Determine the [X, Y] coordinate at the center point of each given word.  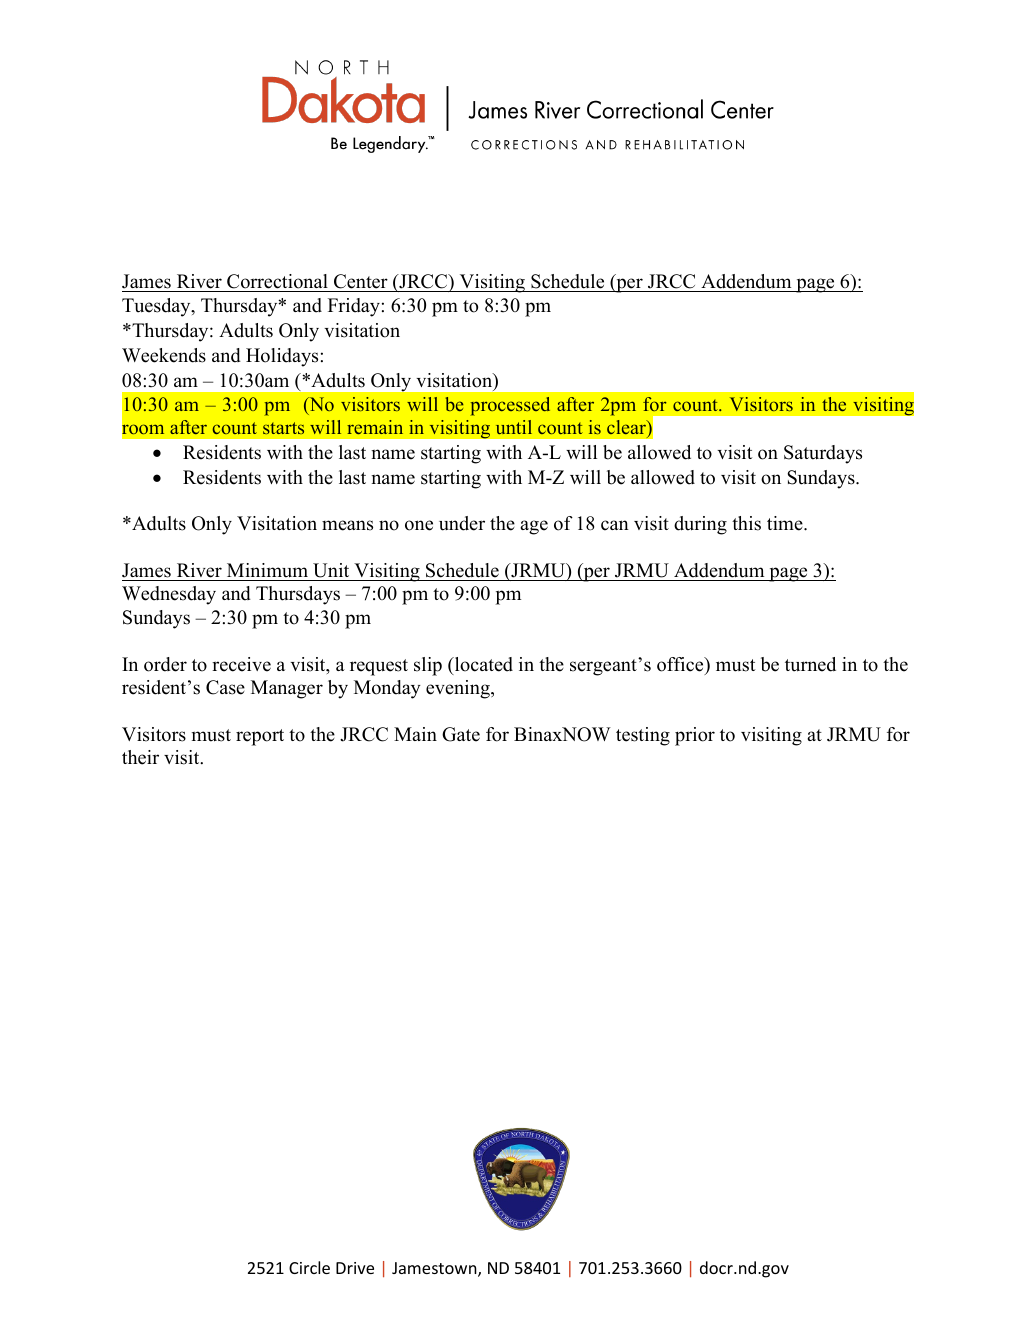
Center [361, 283]
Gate [461, 734]
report [260, 737]
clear [627, 427]
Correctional [277, 283]
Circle [309, 1267]
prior [695, 736]
